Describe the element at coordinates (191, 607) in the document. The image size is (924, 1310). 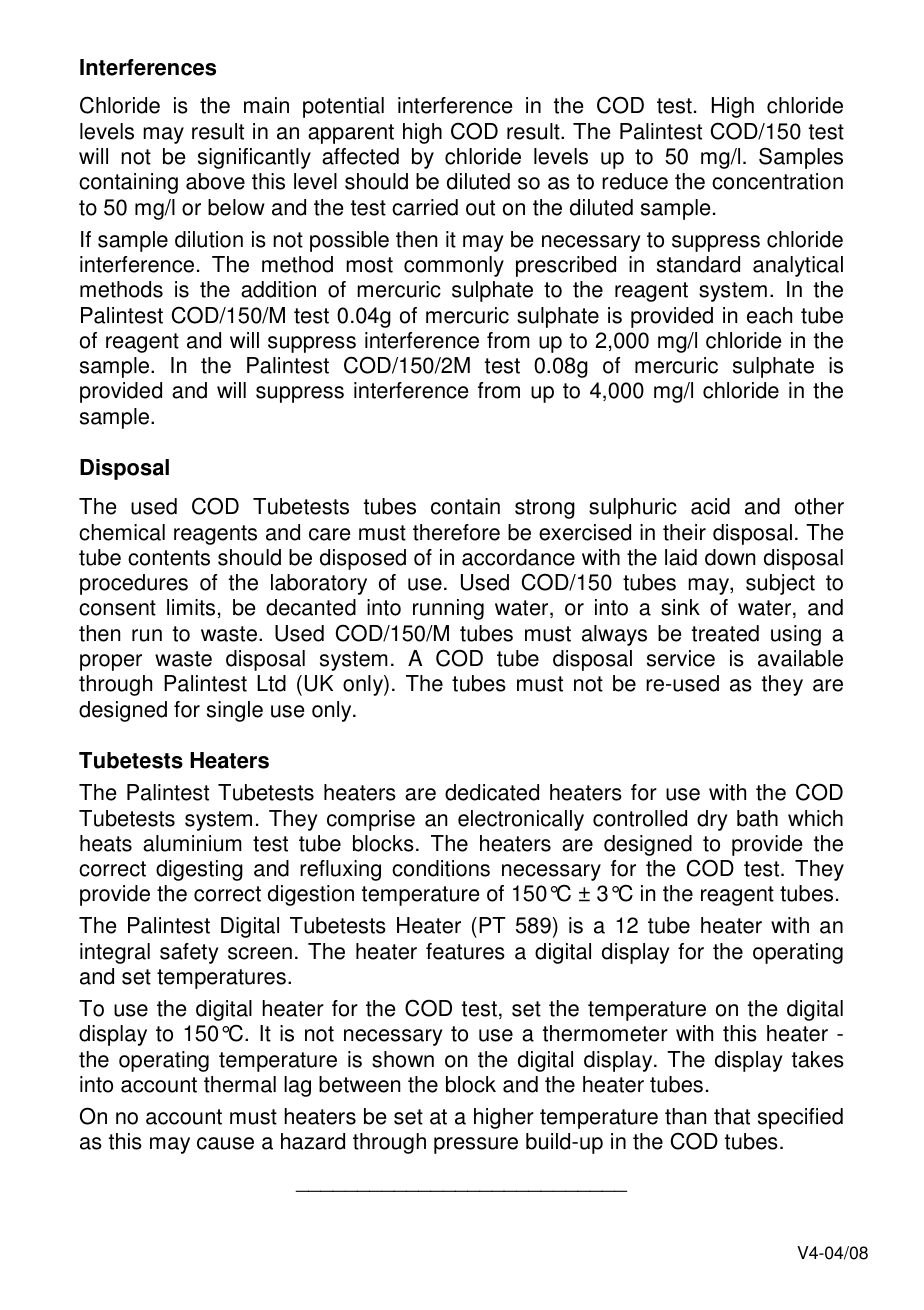
I see `limits` at that location.
